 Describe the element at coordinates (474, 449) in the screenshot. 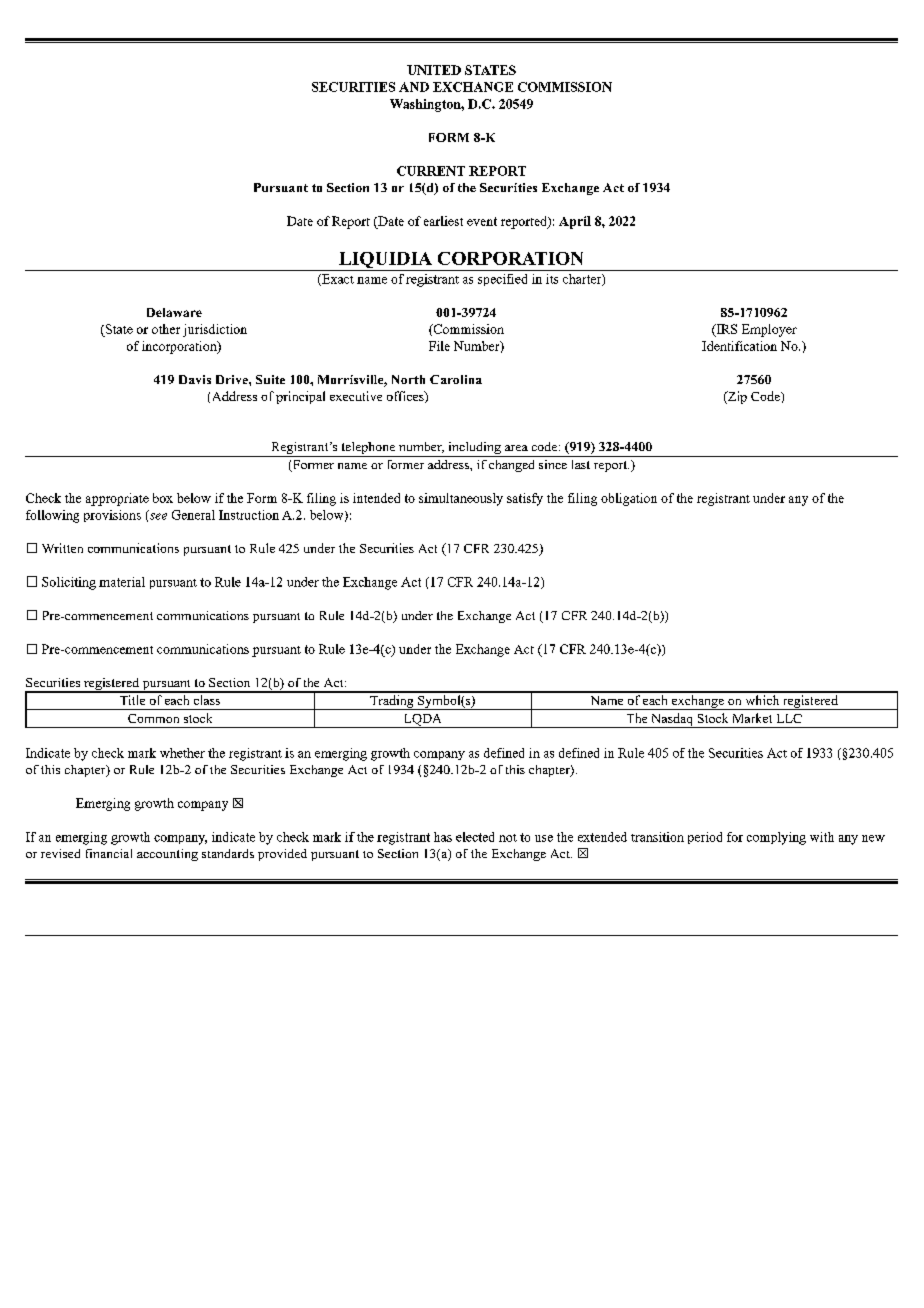

I see `including` at that location.
